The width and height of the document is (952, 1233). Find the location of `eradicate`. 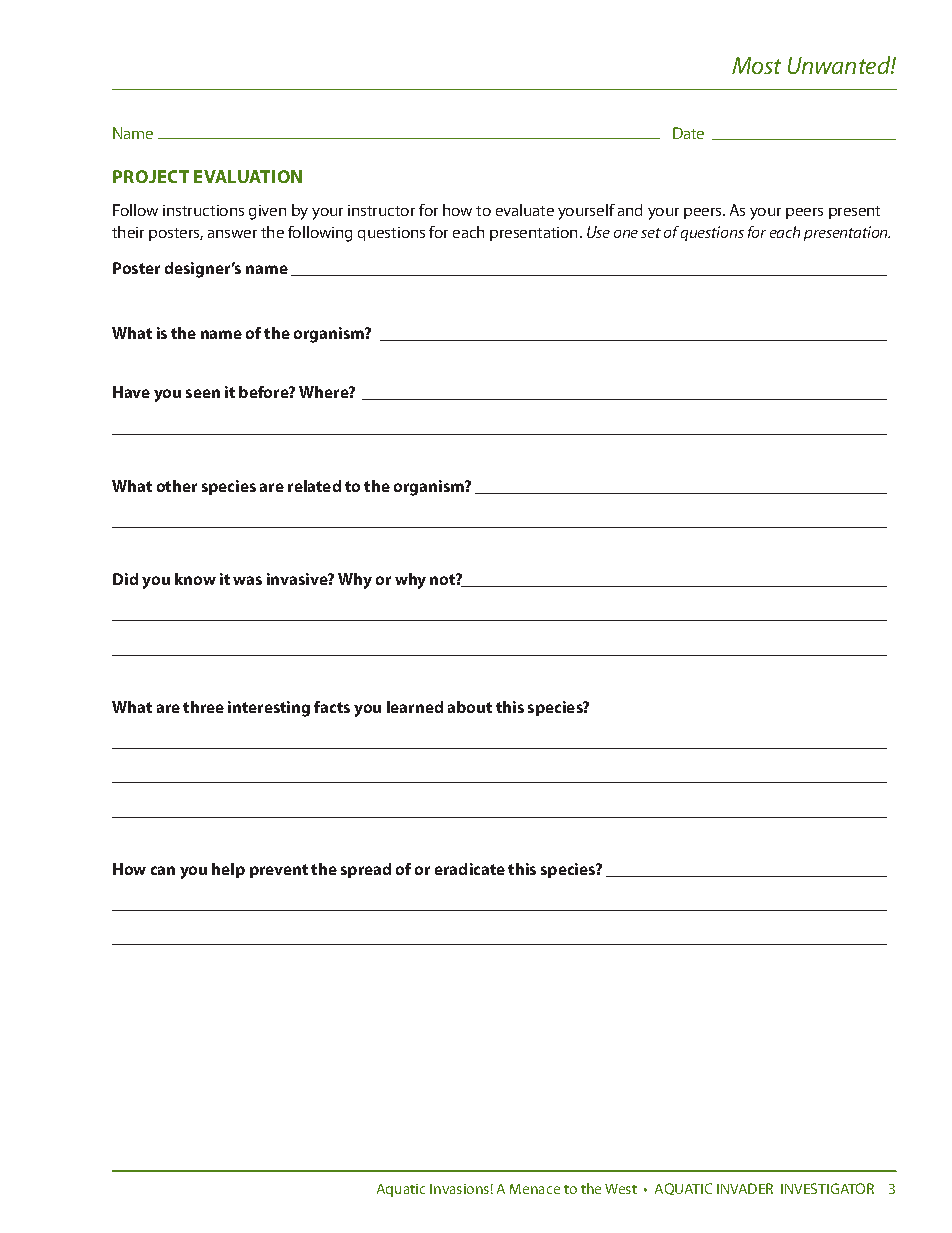

eradicate is located at coordinates (470, 869).
